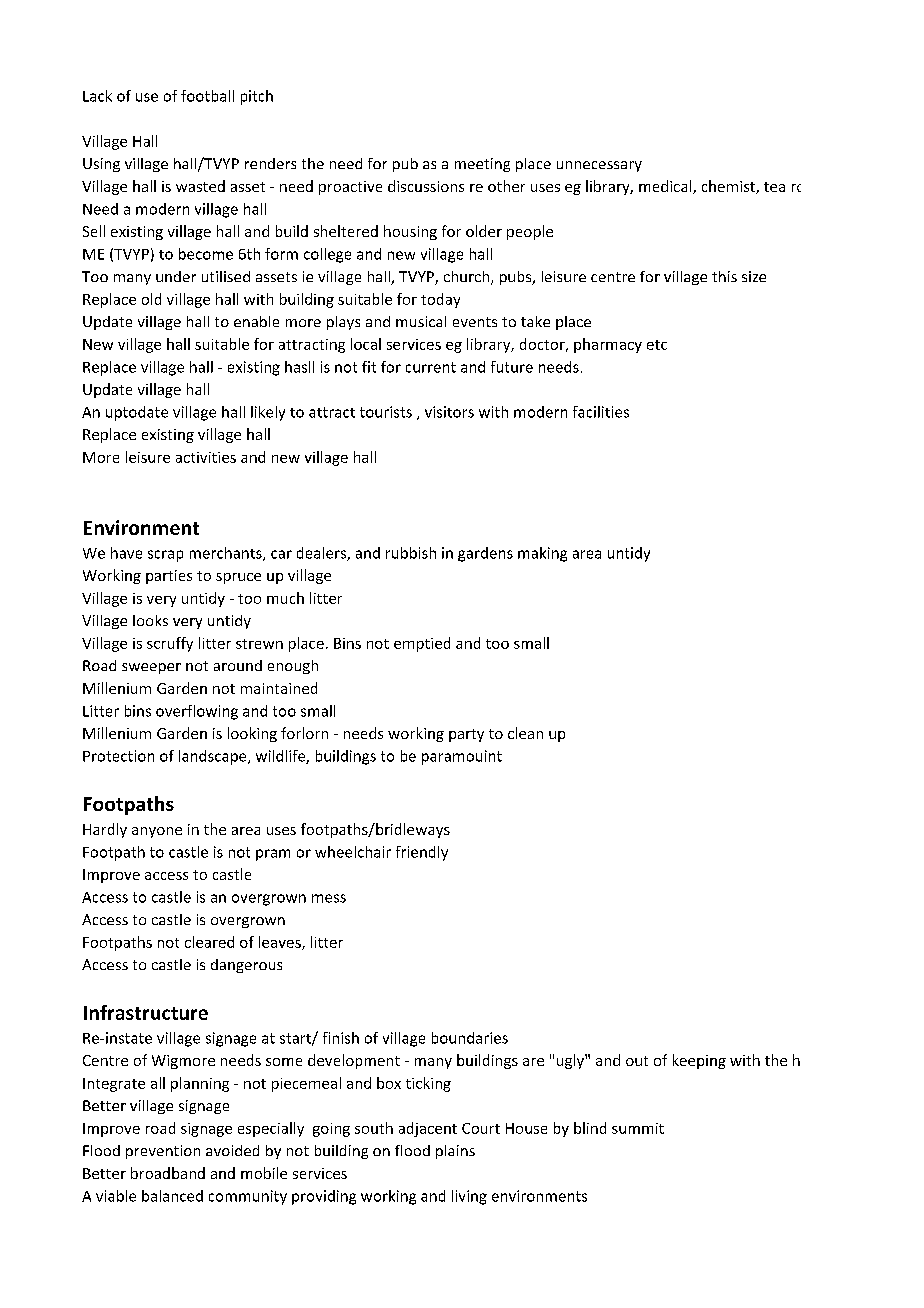 The height and width of the page is (1308, 924). What do you see at coordinates (449, 412) in the page?
I see `visitors` at bounding box center [449, 412].
